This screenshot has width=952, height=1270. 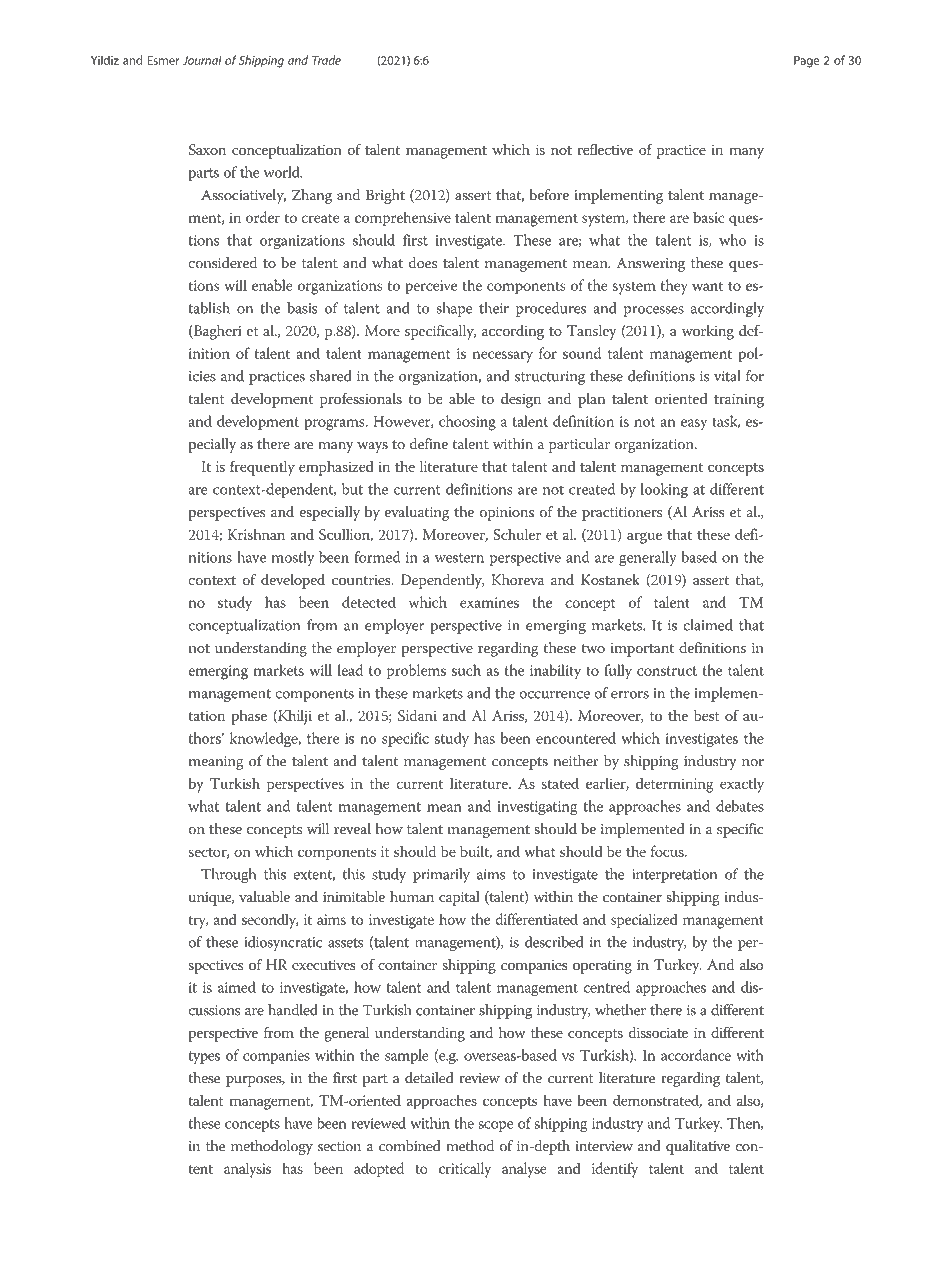 I want to click on scope, so click(x=495, y=1126).
